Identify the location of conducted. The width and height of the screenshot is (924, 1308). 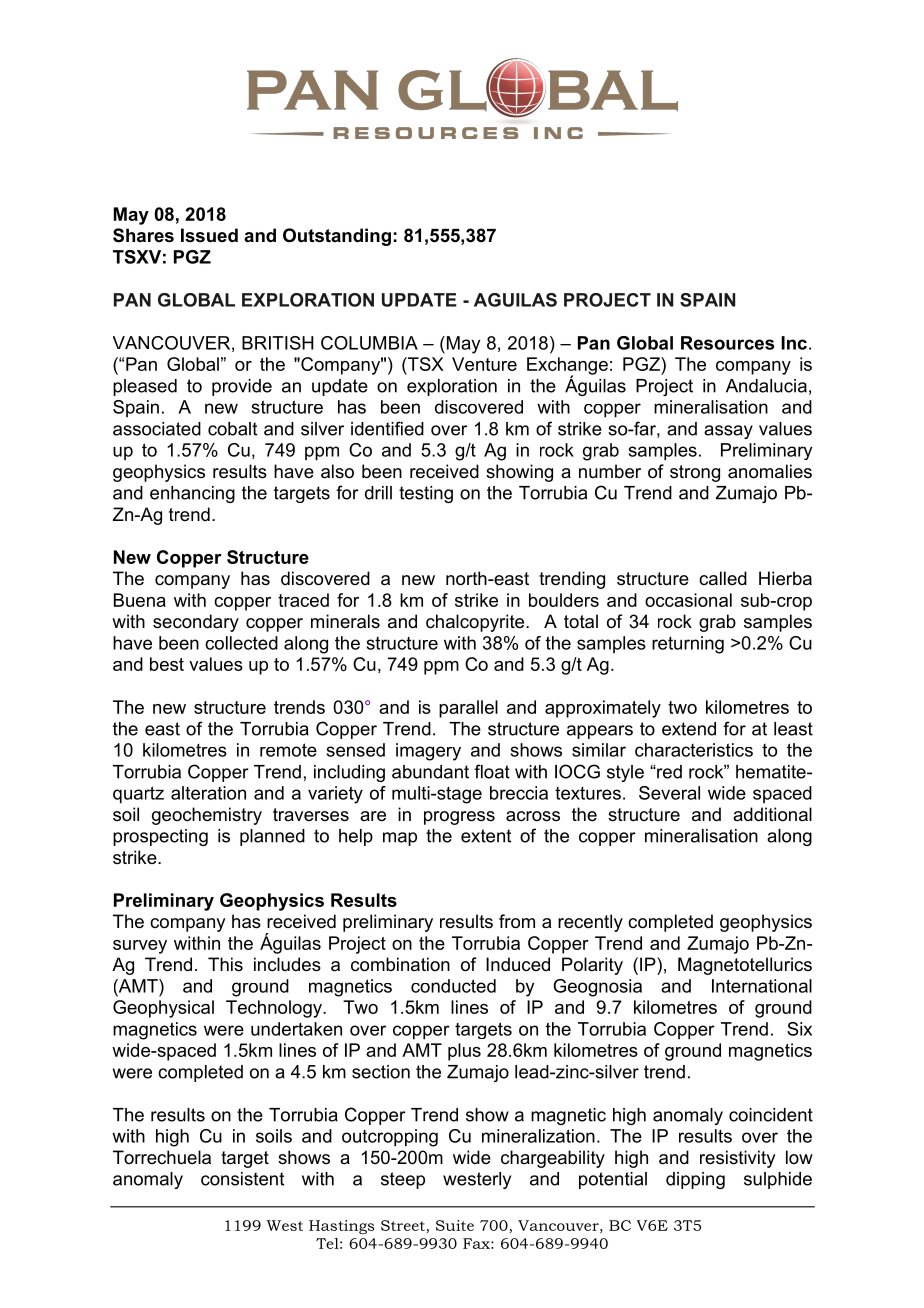
(453, 986).
